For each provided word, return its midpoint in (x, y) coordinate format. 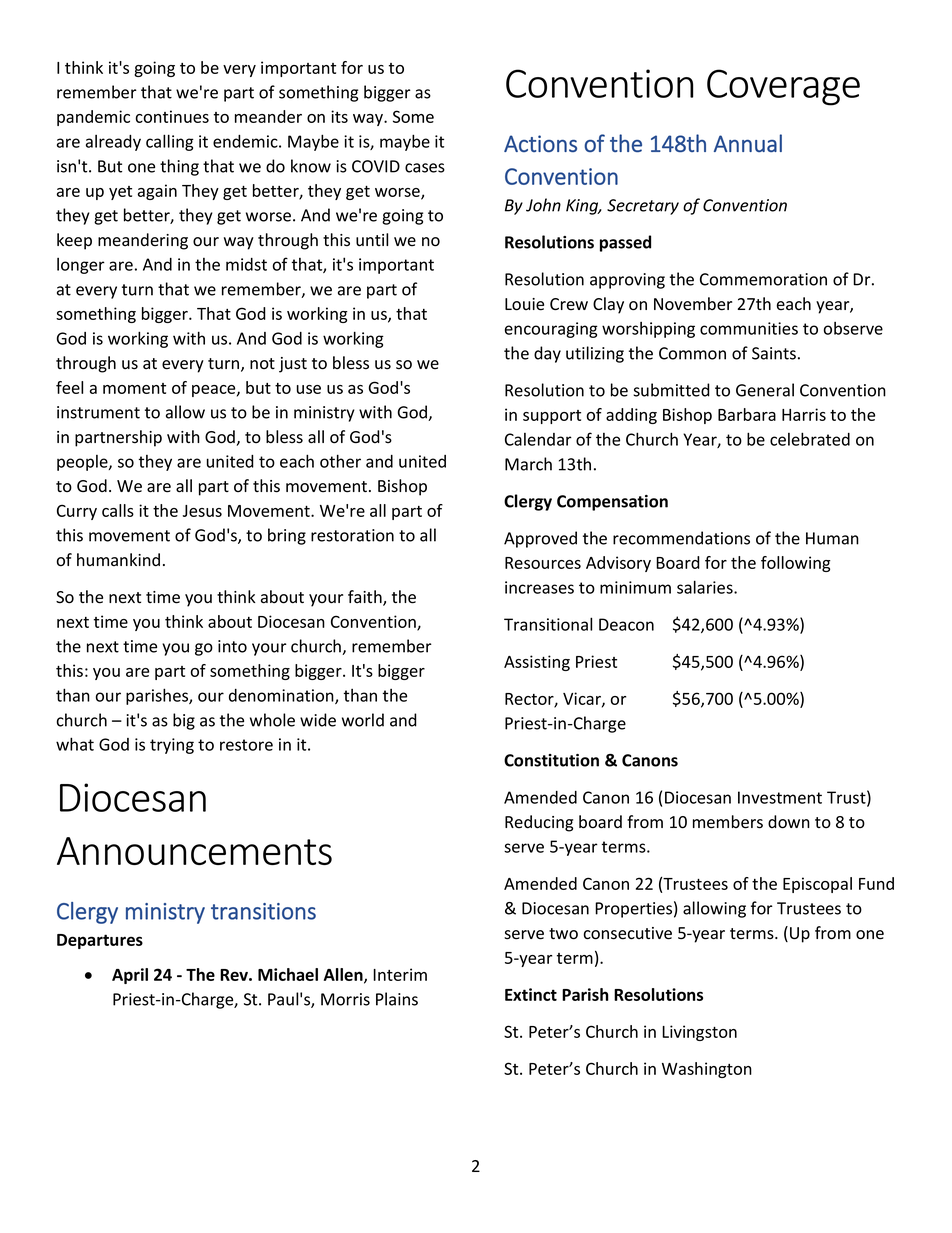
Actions (540, 143)
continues (172, 116)
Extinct (531, 994)
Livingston (699, 1033)
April (130, 976)
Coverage (783, 87)
